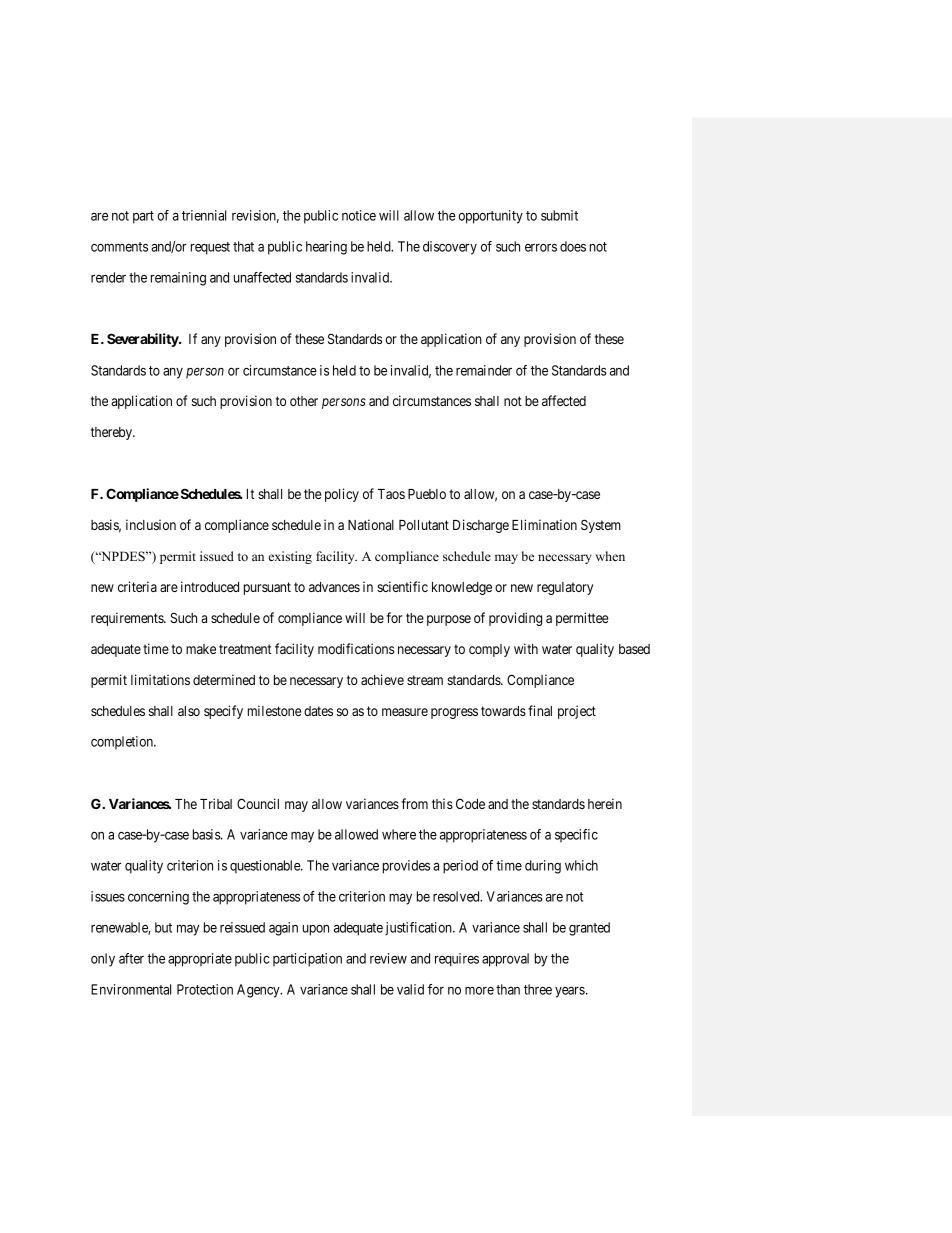 Image resolution: width=952 pixels, height=1233 pixels. Describe the element at coordinates (304, 401) in the page. I see `other` at that location.
